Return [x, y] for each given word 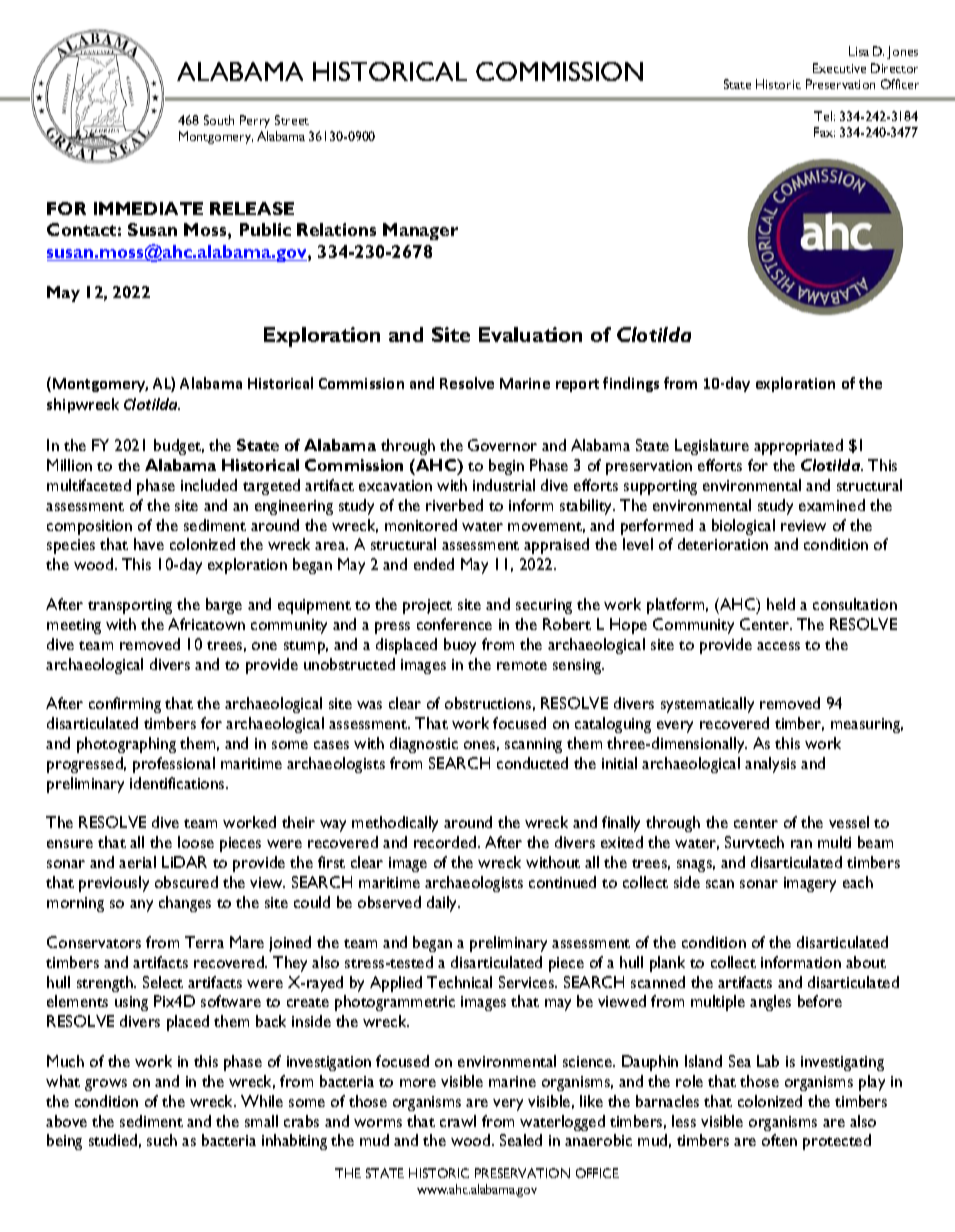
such [162, 1140]
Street [292, 120]
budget [179, 447]
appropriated [798, 447]
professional [174, 765]
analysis [770, 765]
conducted [532, 763]
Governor [502, 445]
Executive [839, 68]
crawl [458, 1121]
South [219, 120]
